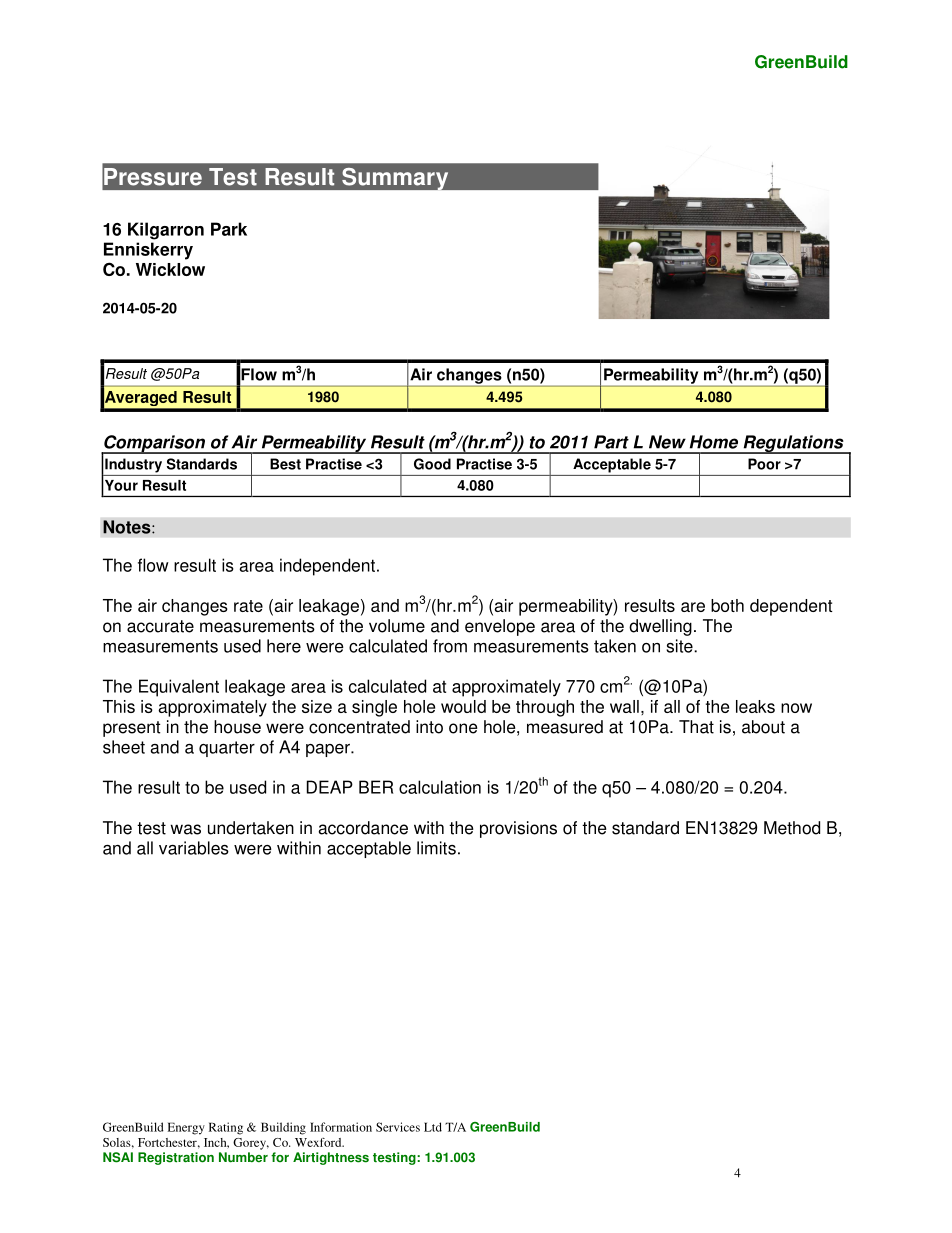  What do you see at coordinates (755, 706) in the screenshot?
I see `leaks` at bounding box center [755, 706].
